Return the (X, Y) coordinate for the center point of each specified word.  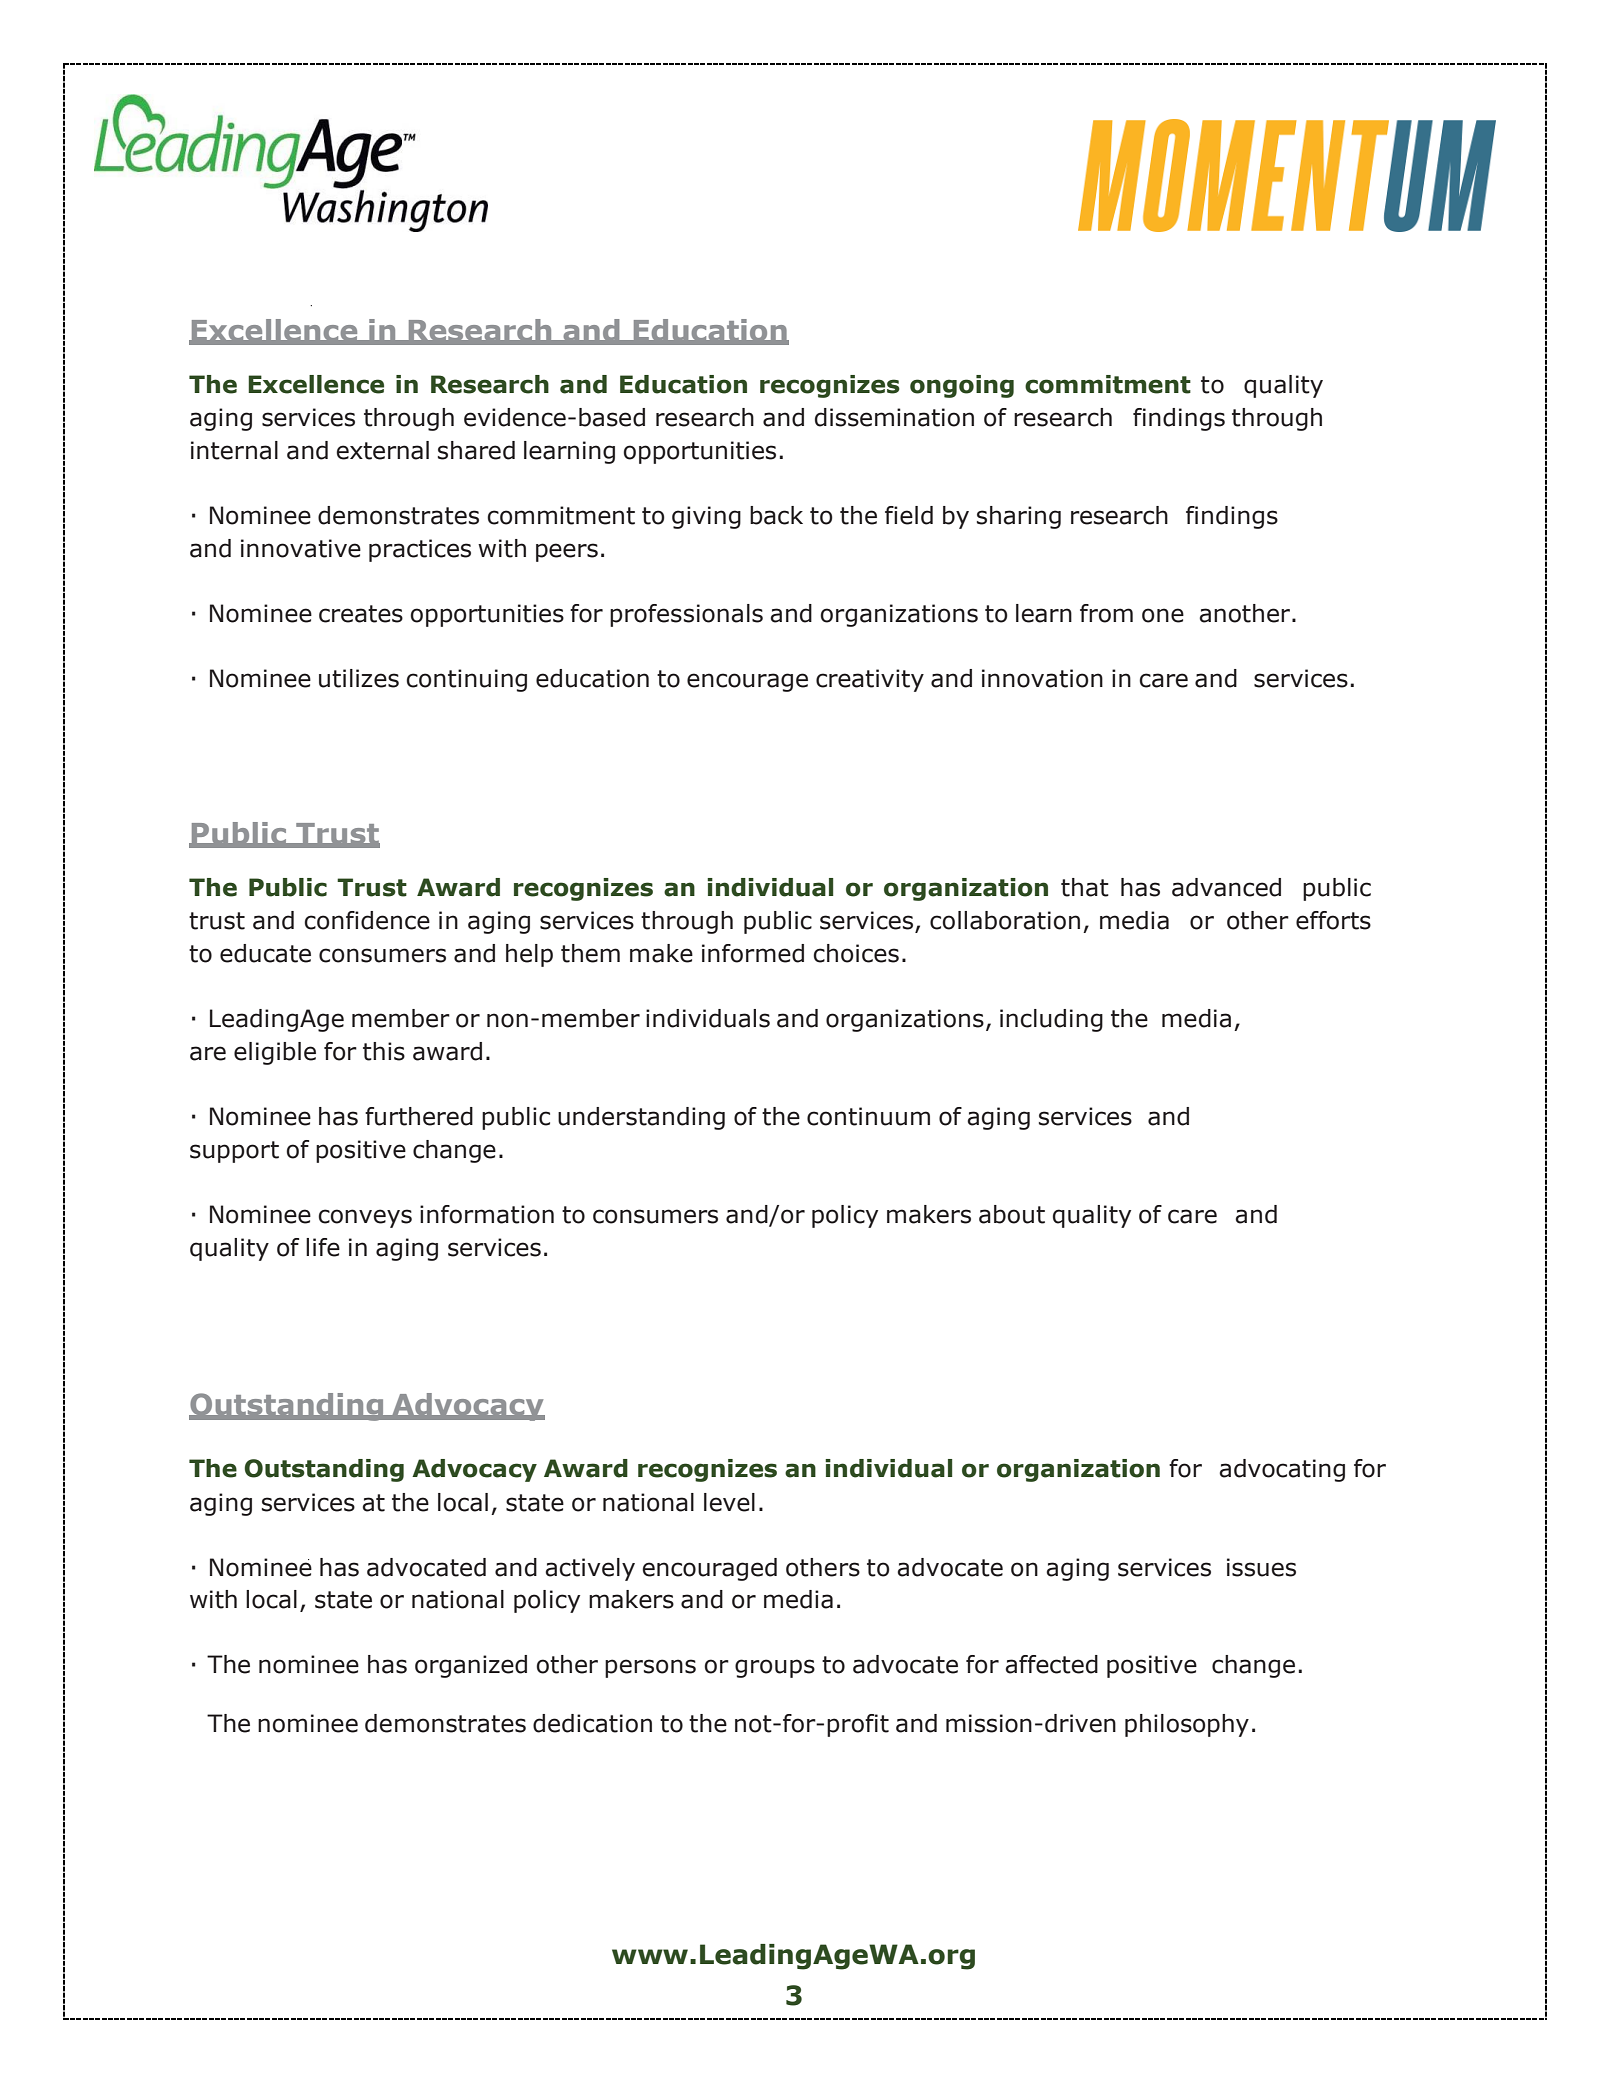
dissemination (894, 417)
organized (471, 1666)
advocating (1282, 1470)
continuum (868, 1116)
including (1051, 1020)
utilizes (359, 678)
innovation (1042, 678)
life (323, 1247)
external (382, 450)
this (384, 1051)
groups (775, 1668)
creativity (870, 680)
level (729, 1502)
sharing (1019, 517)
